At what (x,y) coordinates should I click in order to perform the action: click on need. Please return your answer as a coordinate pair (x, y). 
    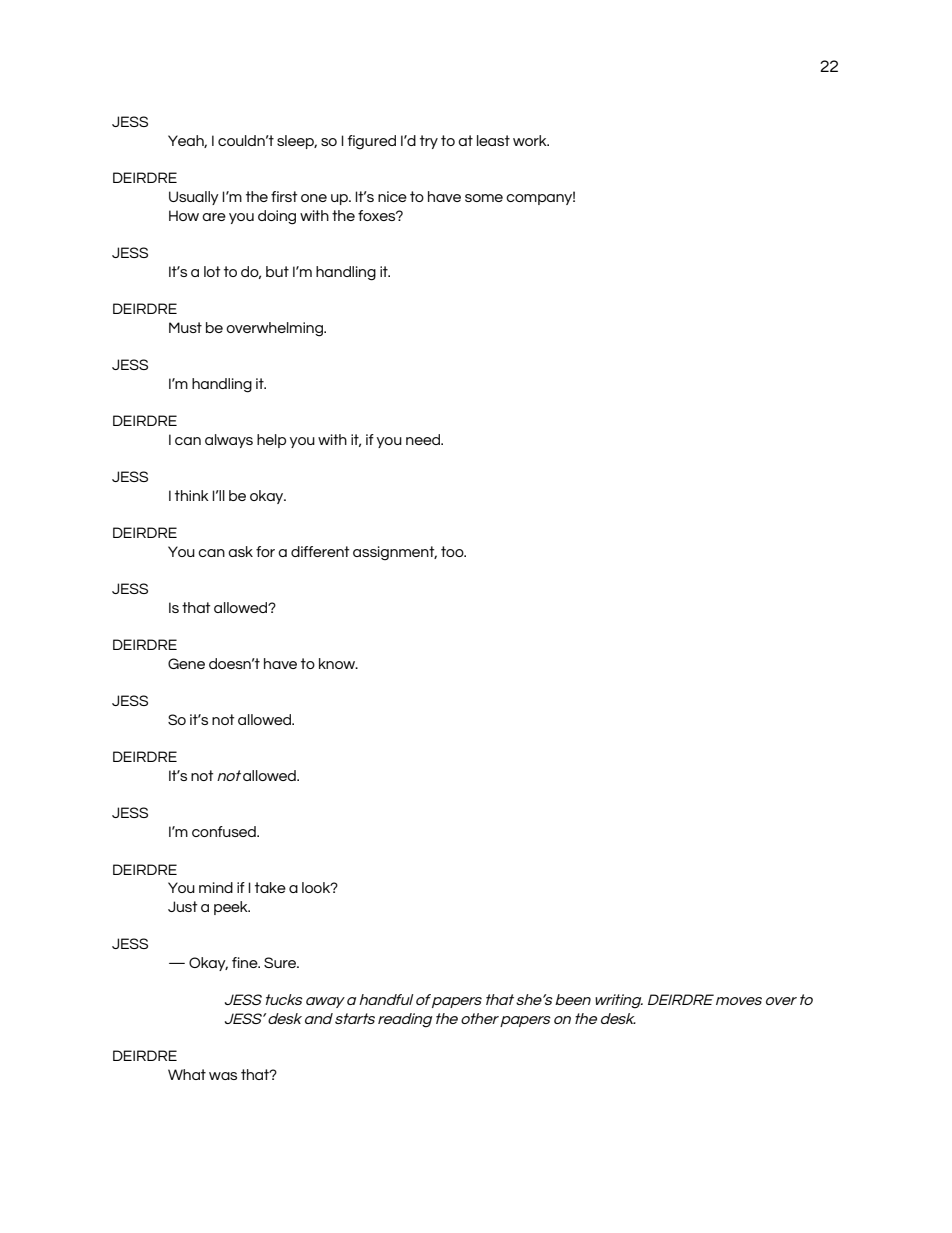
    Looking at the image, I should click on (424, 439).
